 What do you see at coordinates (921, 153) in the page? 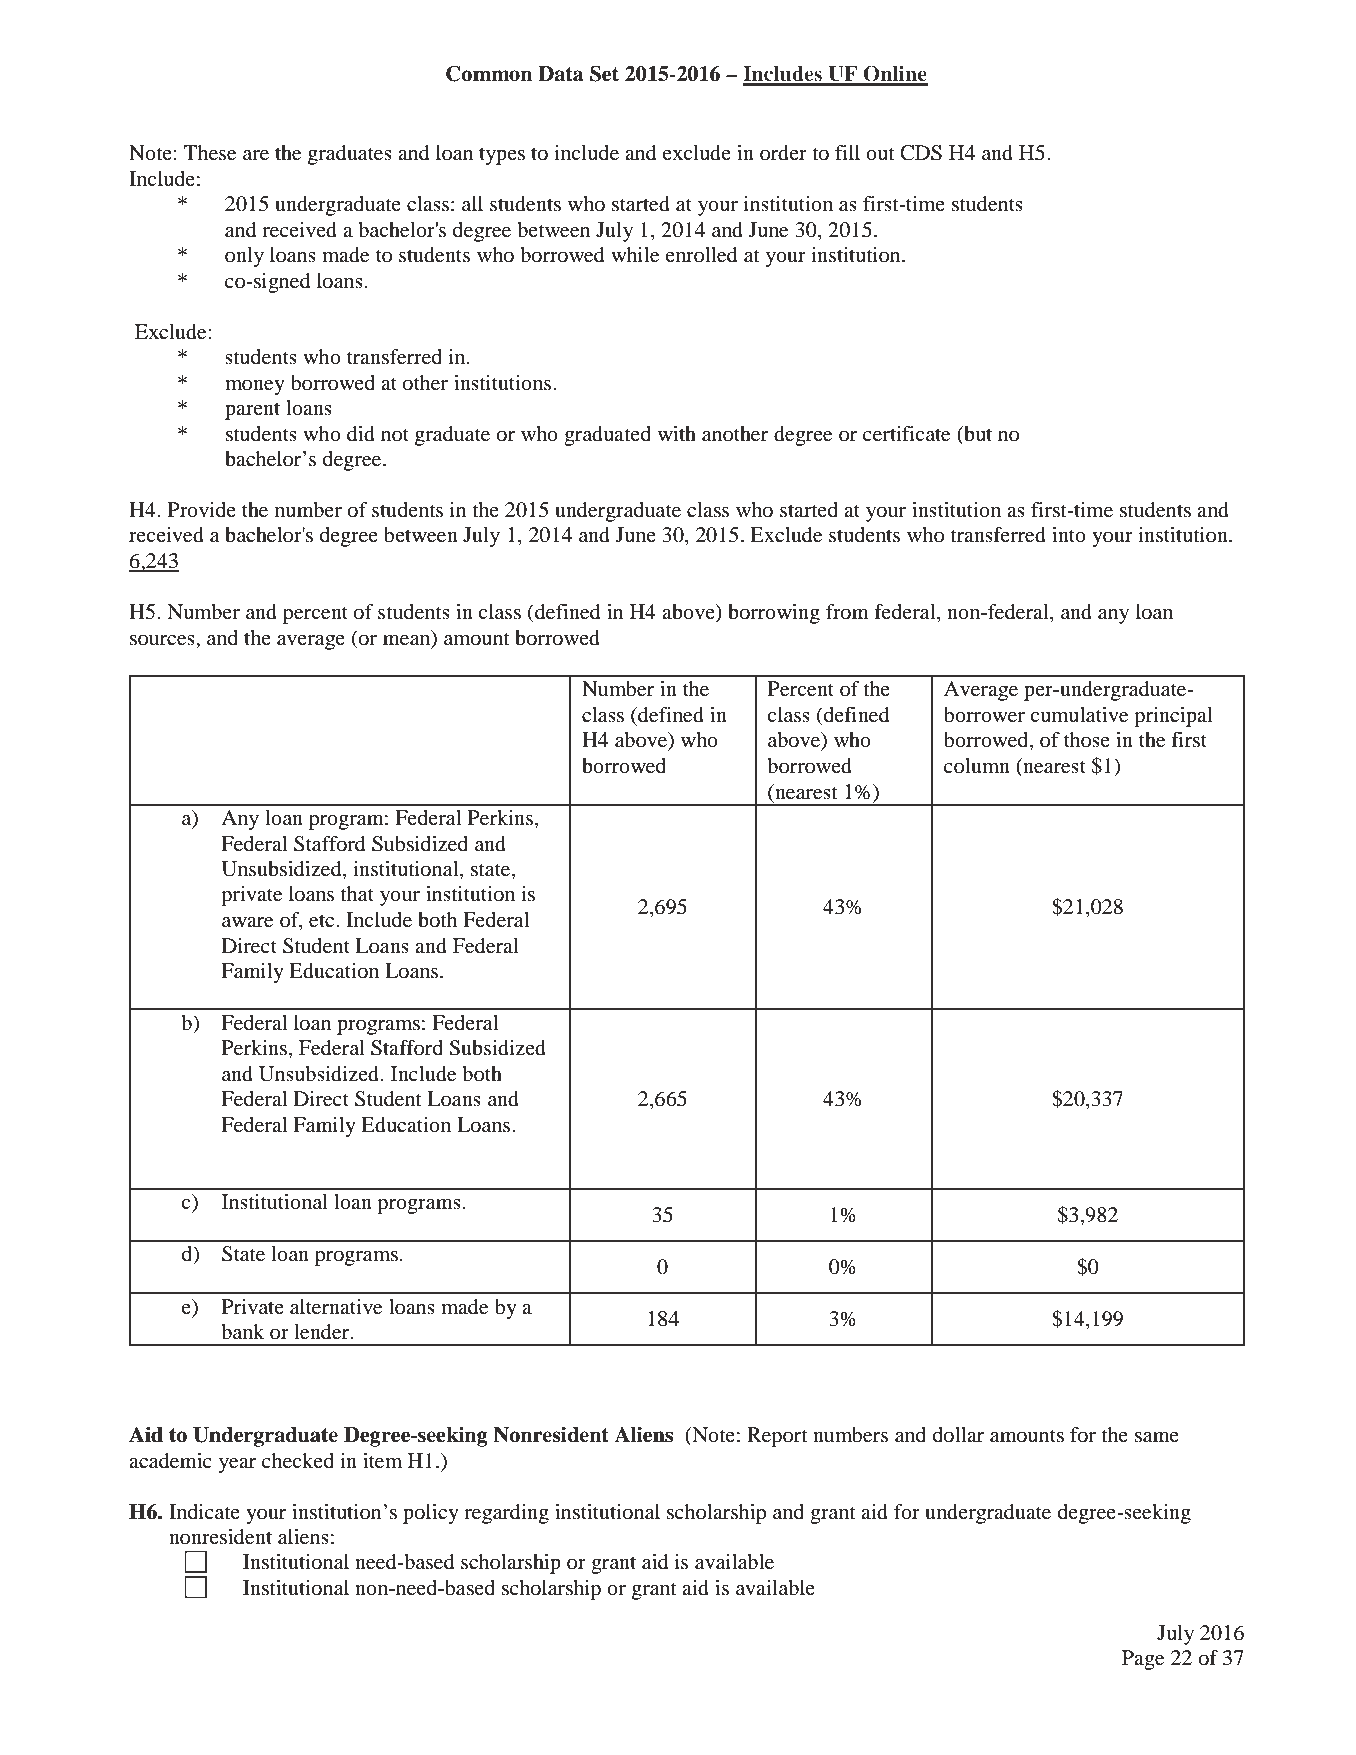
I see `CDS` at bounding box center [921, 153].
